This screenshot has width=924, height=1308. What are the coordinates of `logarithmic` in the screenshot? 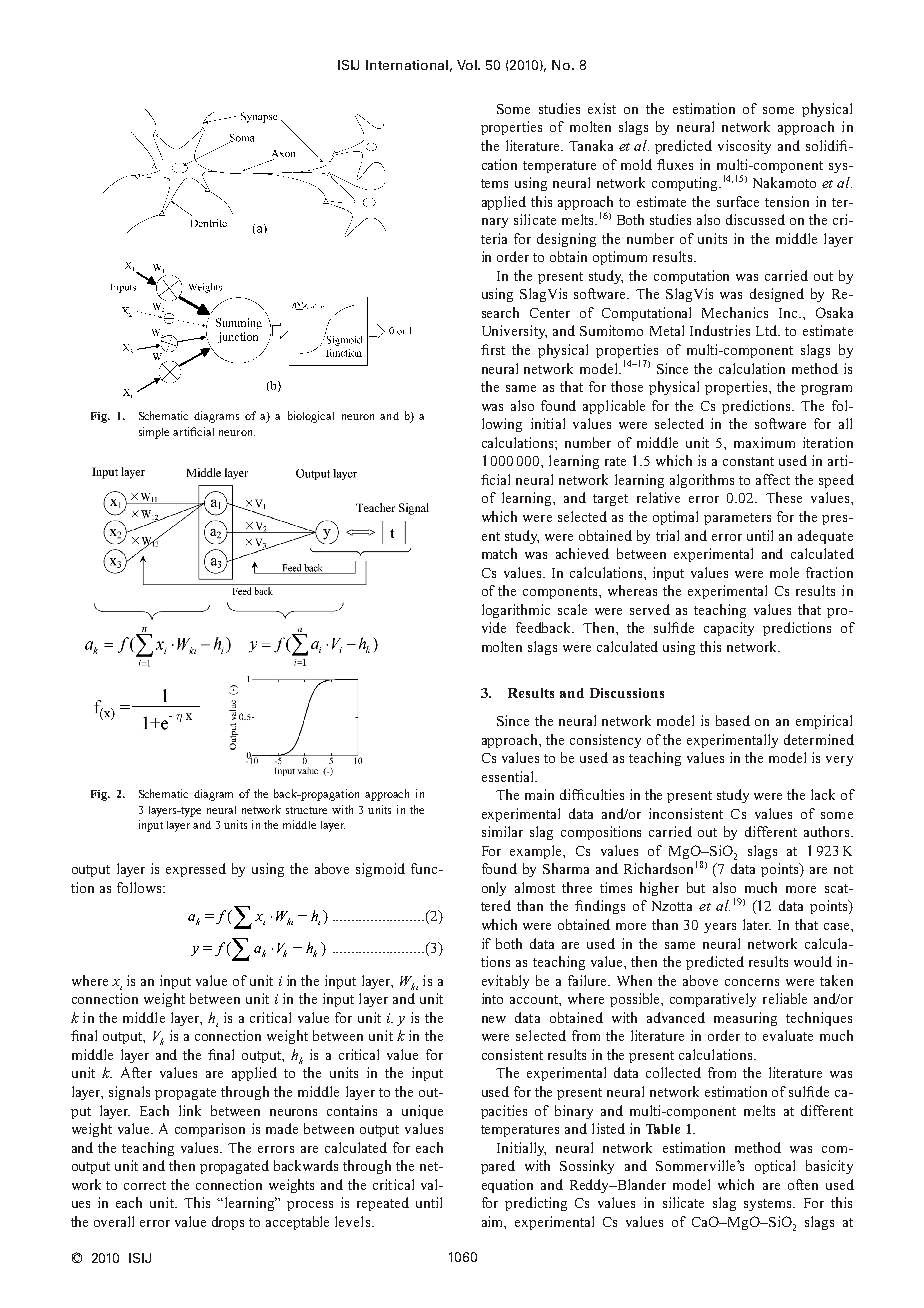 It's located at (516, 611).
